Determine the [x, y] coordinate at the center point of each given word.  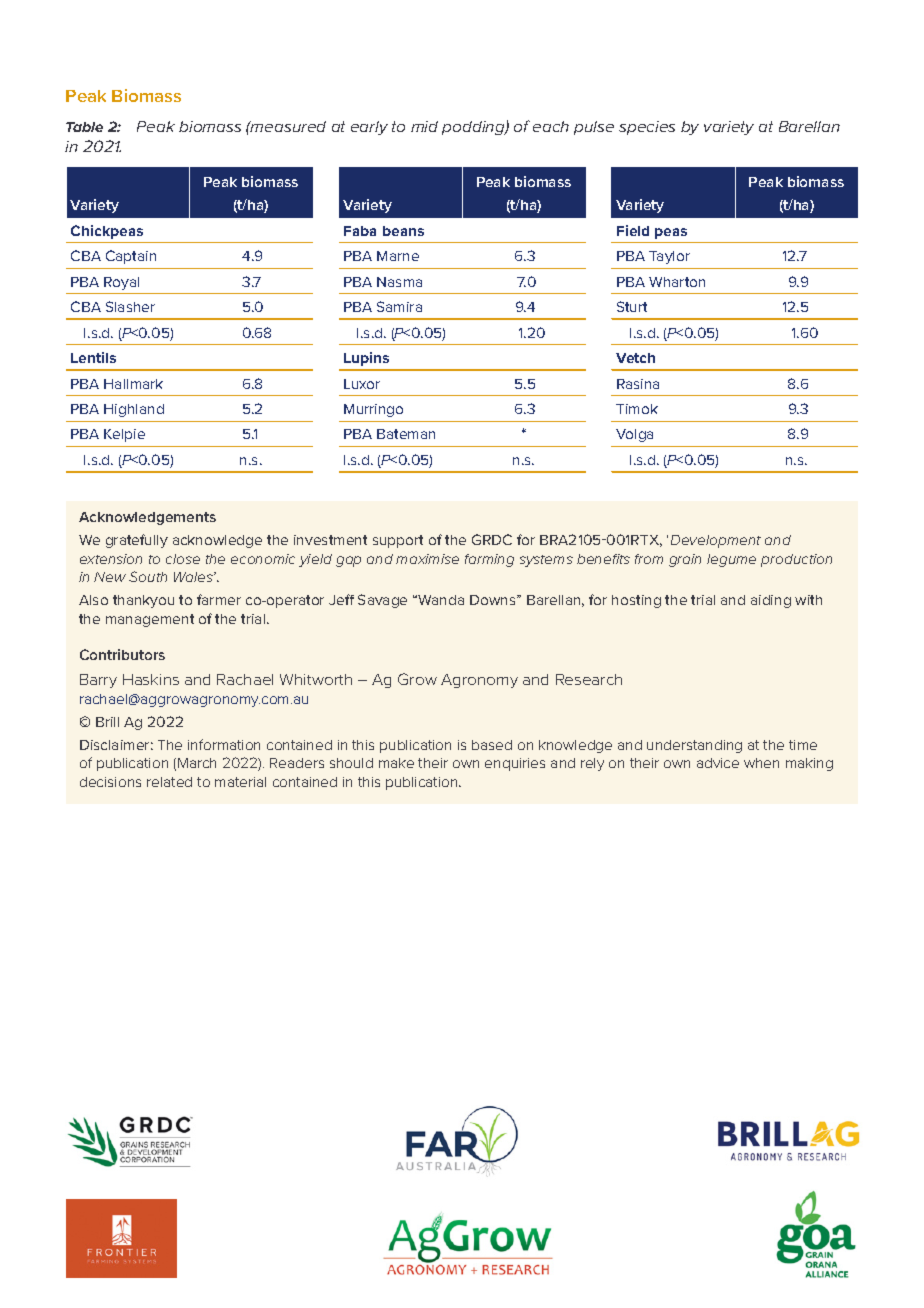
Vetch [635, 358]
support [398, 541]
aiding [771, 601]
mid [424, 126]
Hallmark [133, 384]
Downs [494, 600]
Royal [121, 283]
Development [716, 541]
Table [84, 127]
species [647, 128]
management [150, 620]
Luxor [362, 384]
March [197, 763]
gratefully [137, 541]
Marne [398, 256]
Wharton [677, 282]
